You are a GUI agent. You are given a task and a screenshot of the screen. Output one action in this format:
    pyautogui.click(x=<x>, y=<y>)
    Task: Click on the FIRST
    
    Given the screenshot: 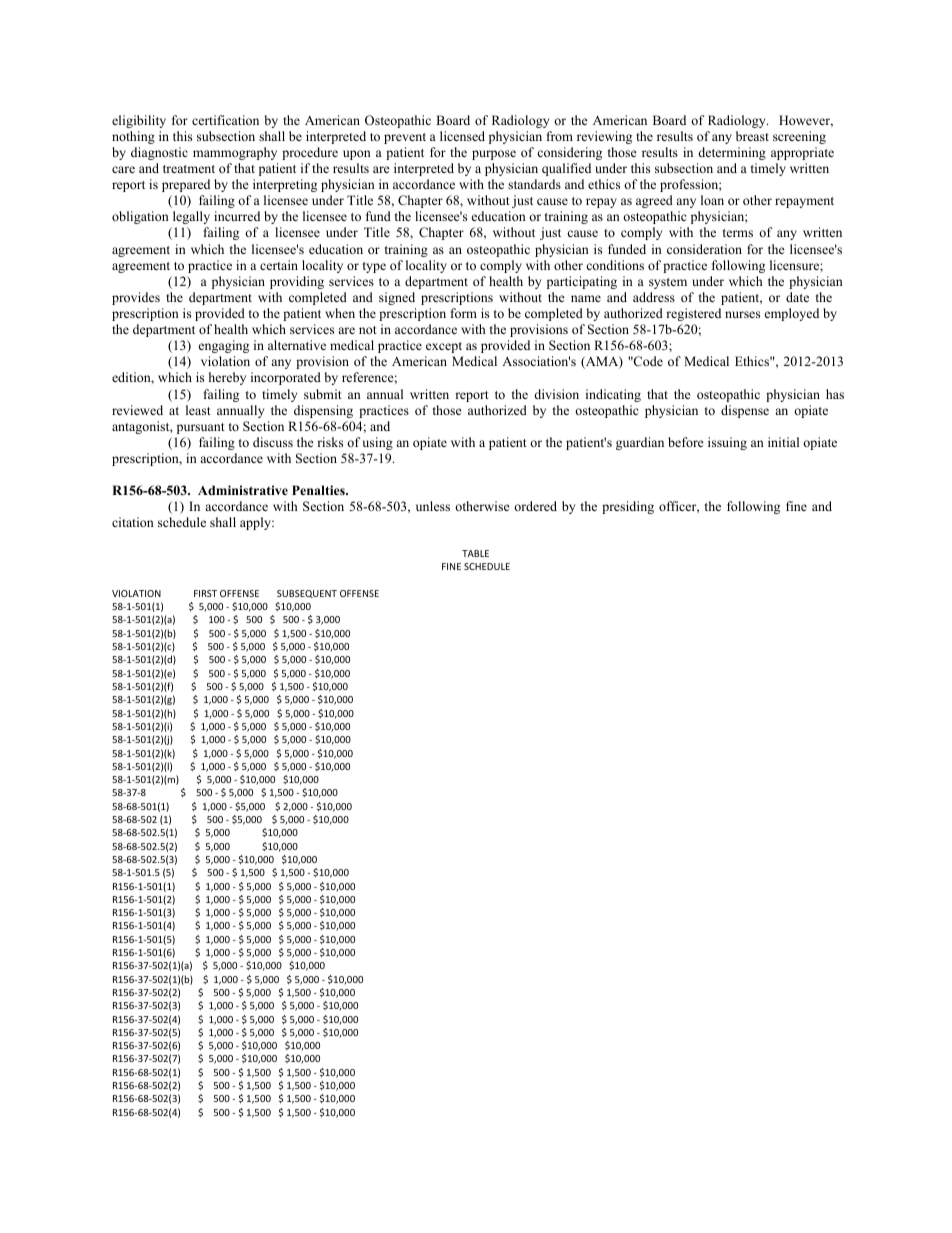 What is the action you would take?
    pyautogui.click(x=205, y=593)
